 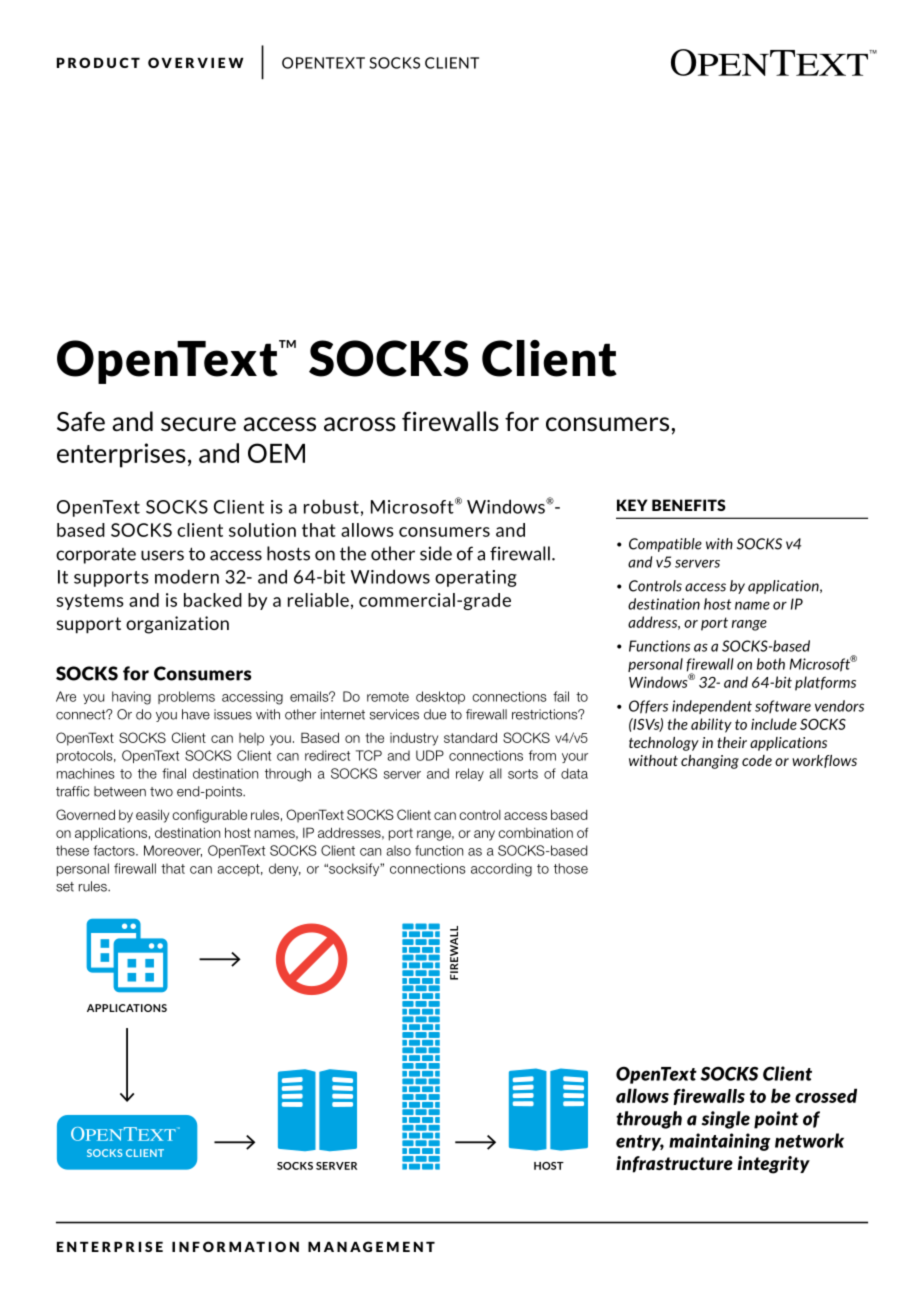 I want to click on PRODUCT, so click(x=98, y=62).
